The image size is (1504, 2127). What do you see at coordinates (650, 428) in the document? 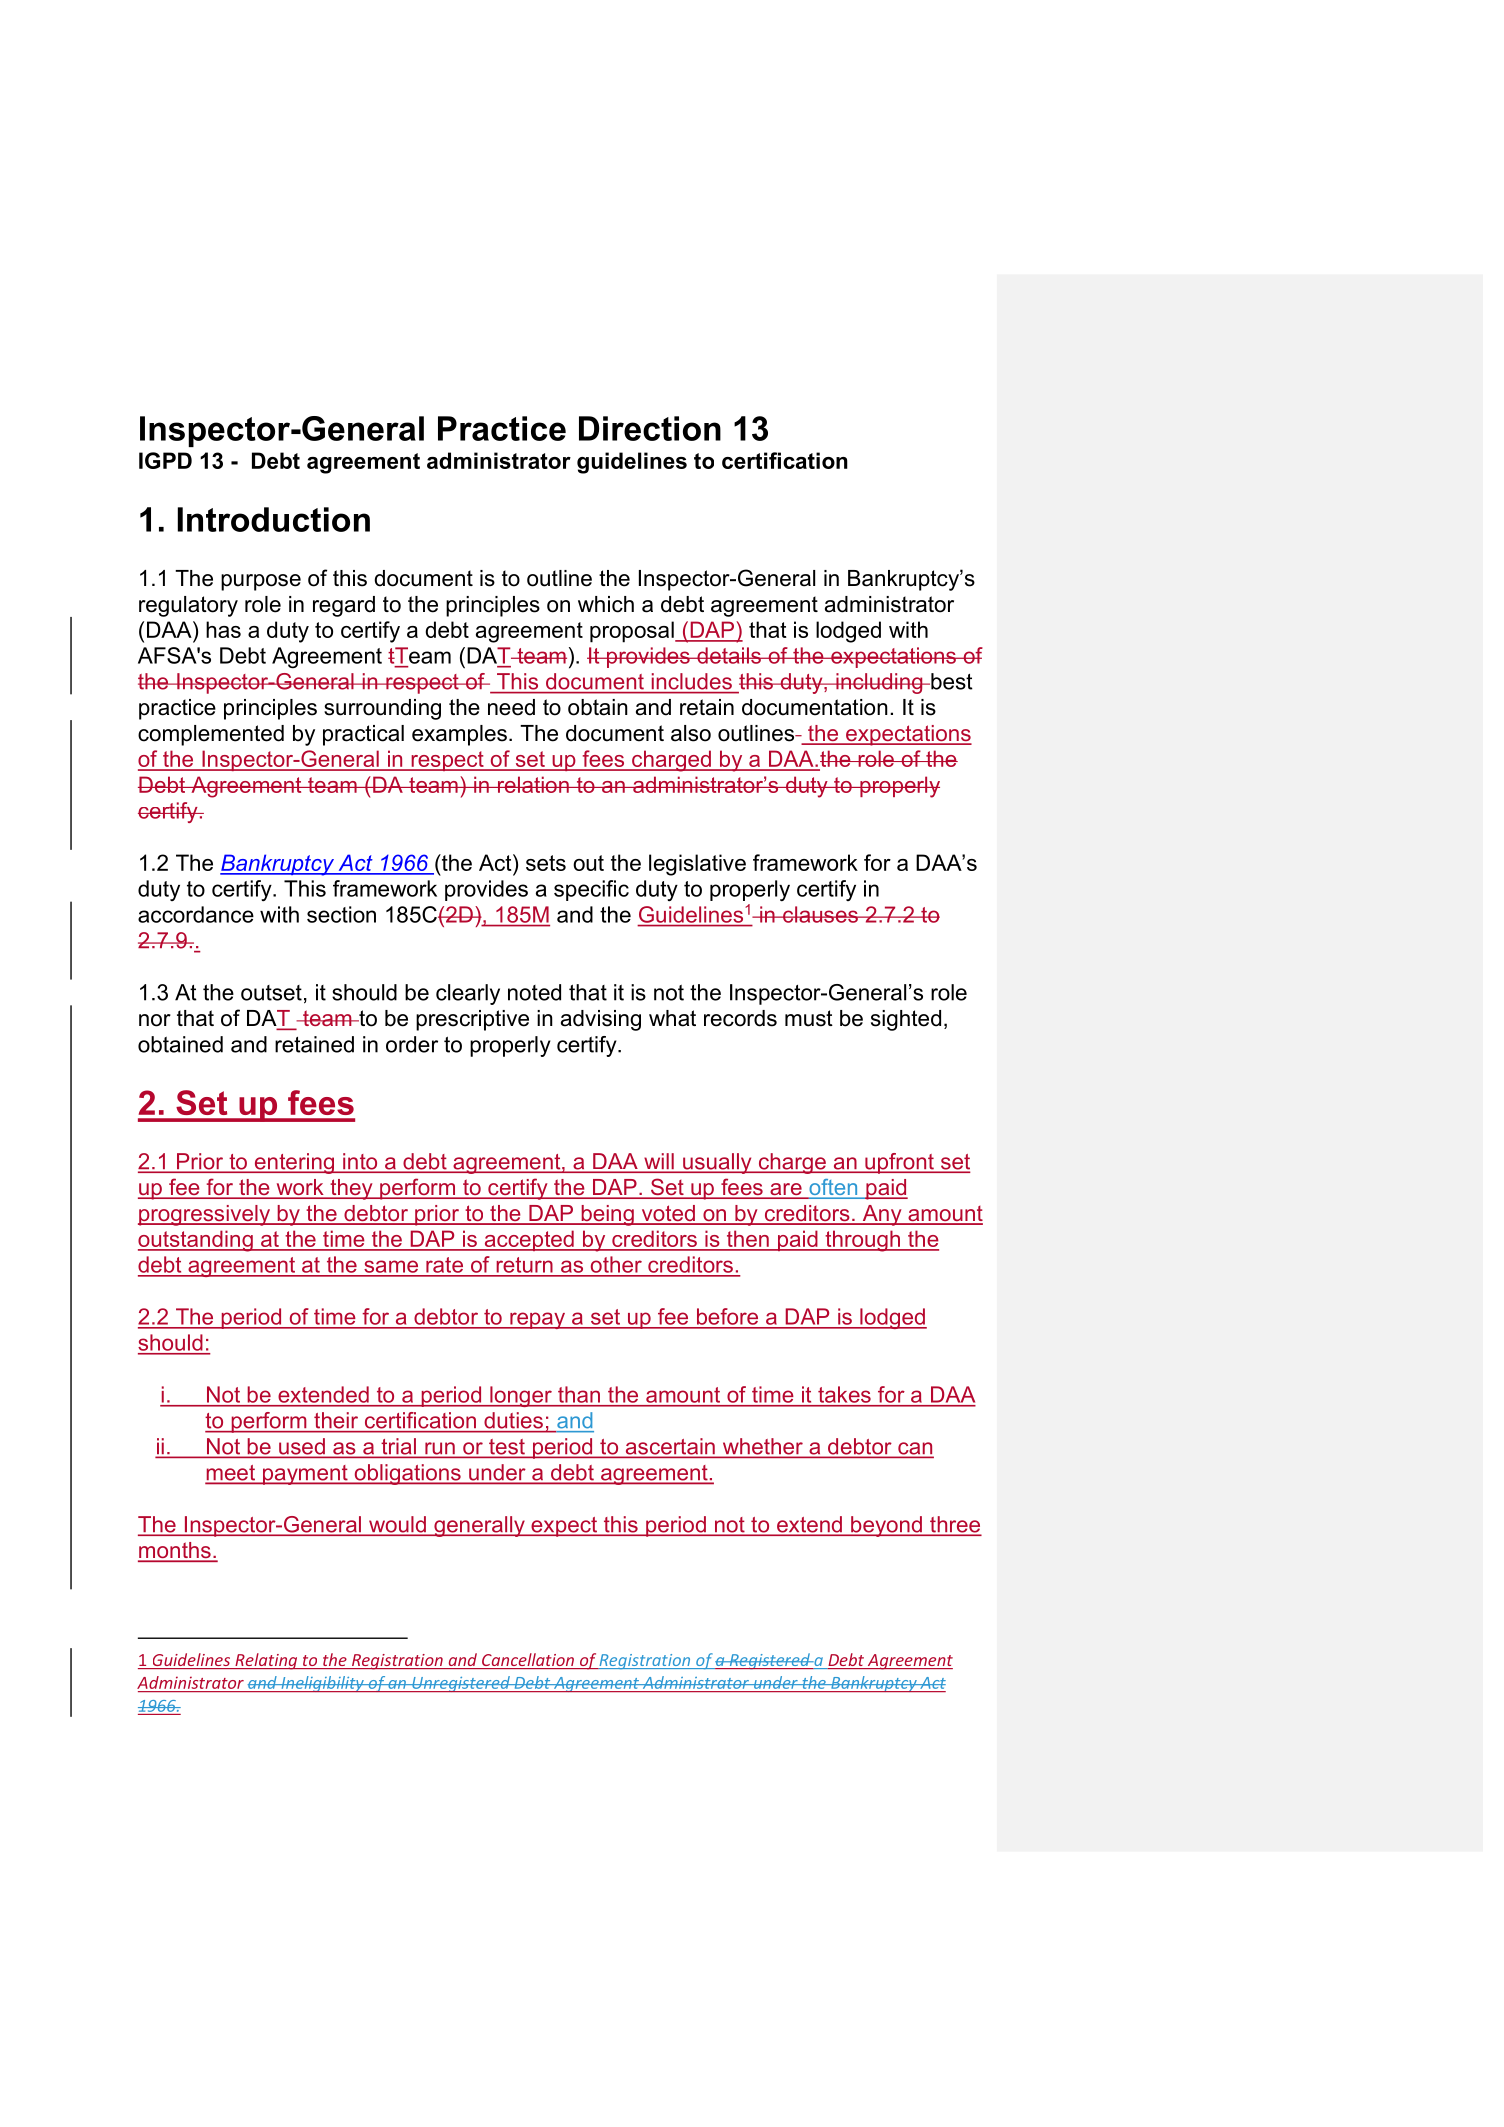
I see `Direction` at bounding box center [650, 428].
